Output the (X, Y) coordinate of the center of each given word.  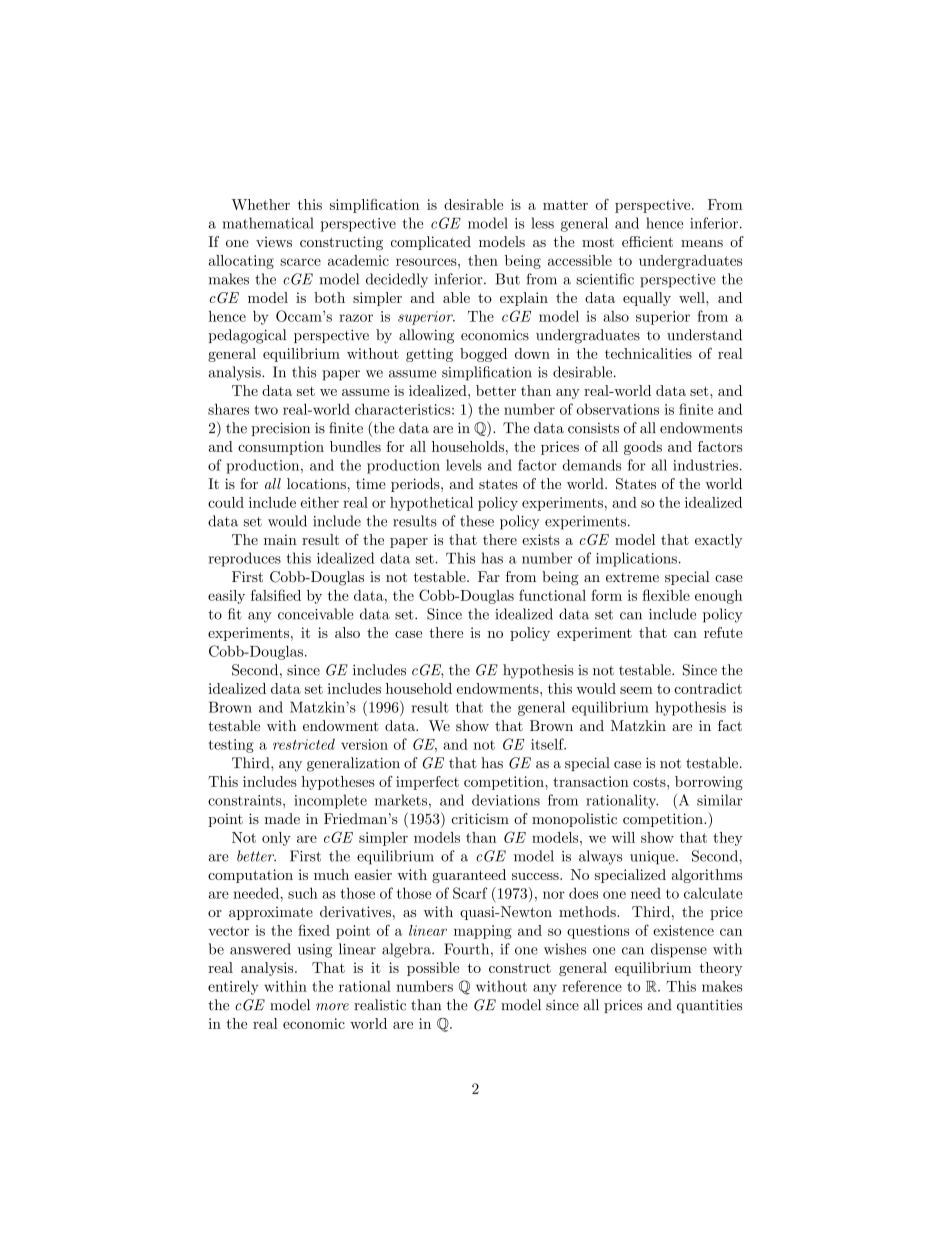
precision (280, 429)
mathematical (268, 223)
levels (464, 465)
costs (650, 782)
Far (489, 576)
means (702, 243)
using (315, 951)
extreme (632, 577)
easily (226, 597)
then (483, 260)
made (282, 818)
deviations (506, 800)
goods (643, 448)
